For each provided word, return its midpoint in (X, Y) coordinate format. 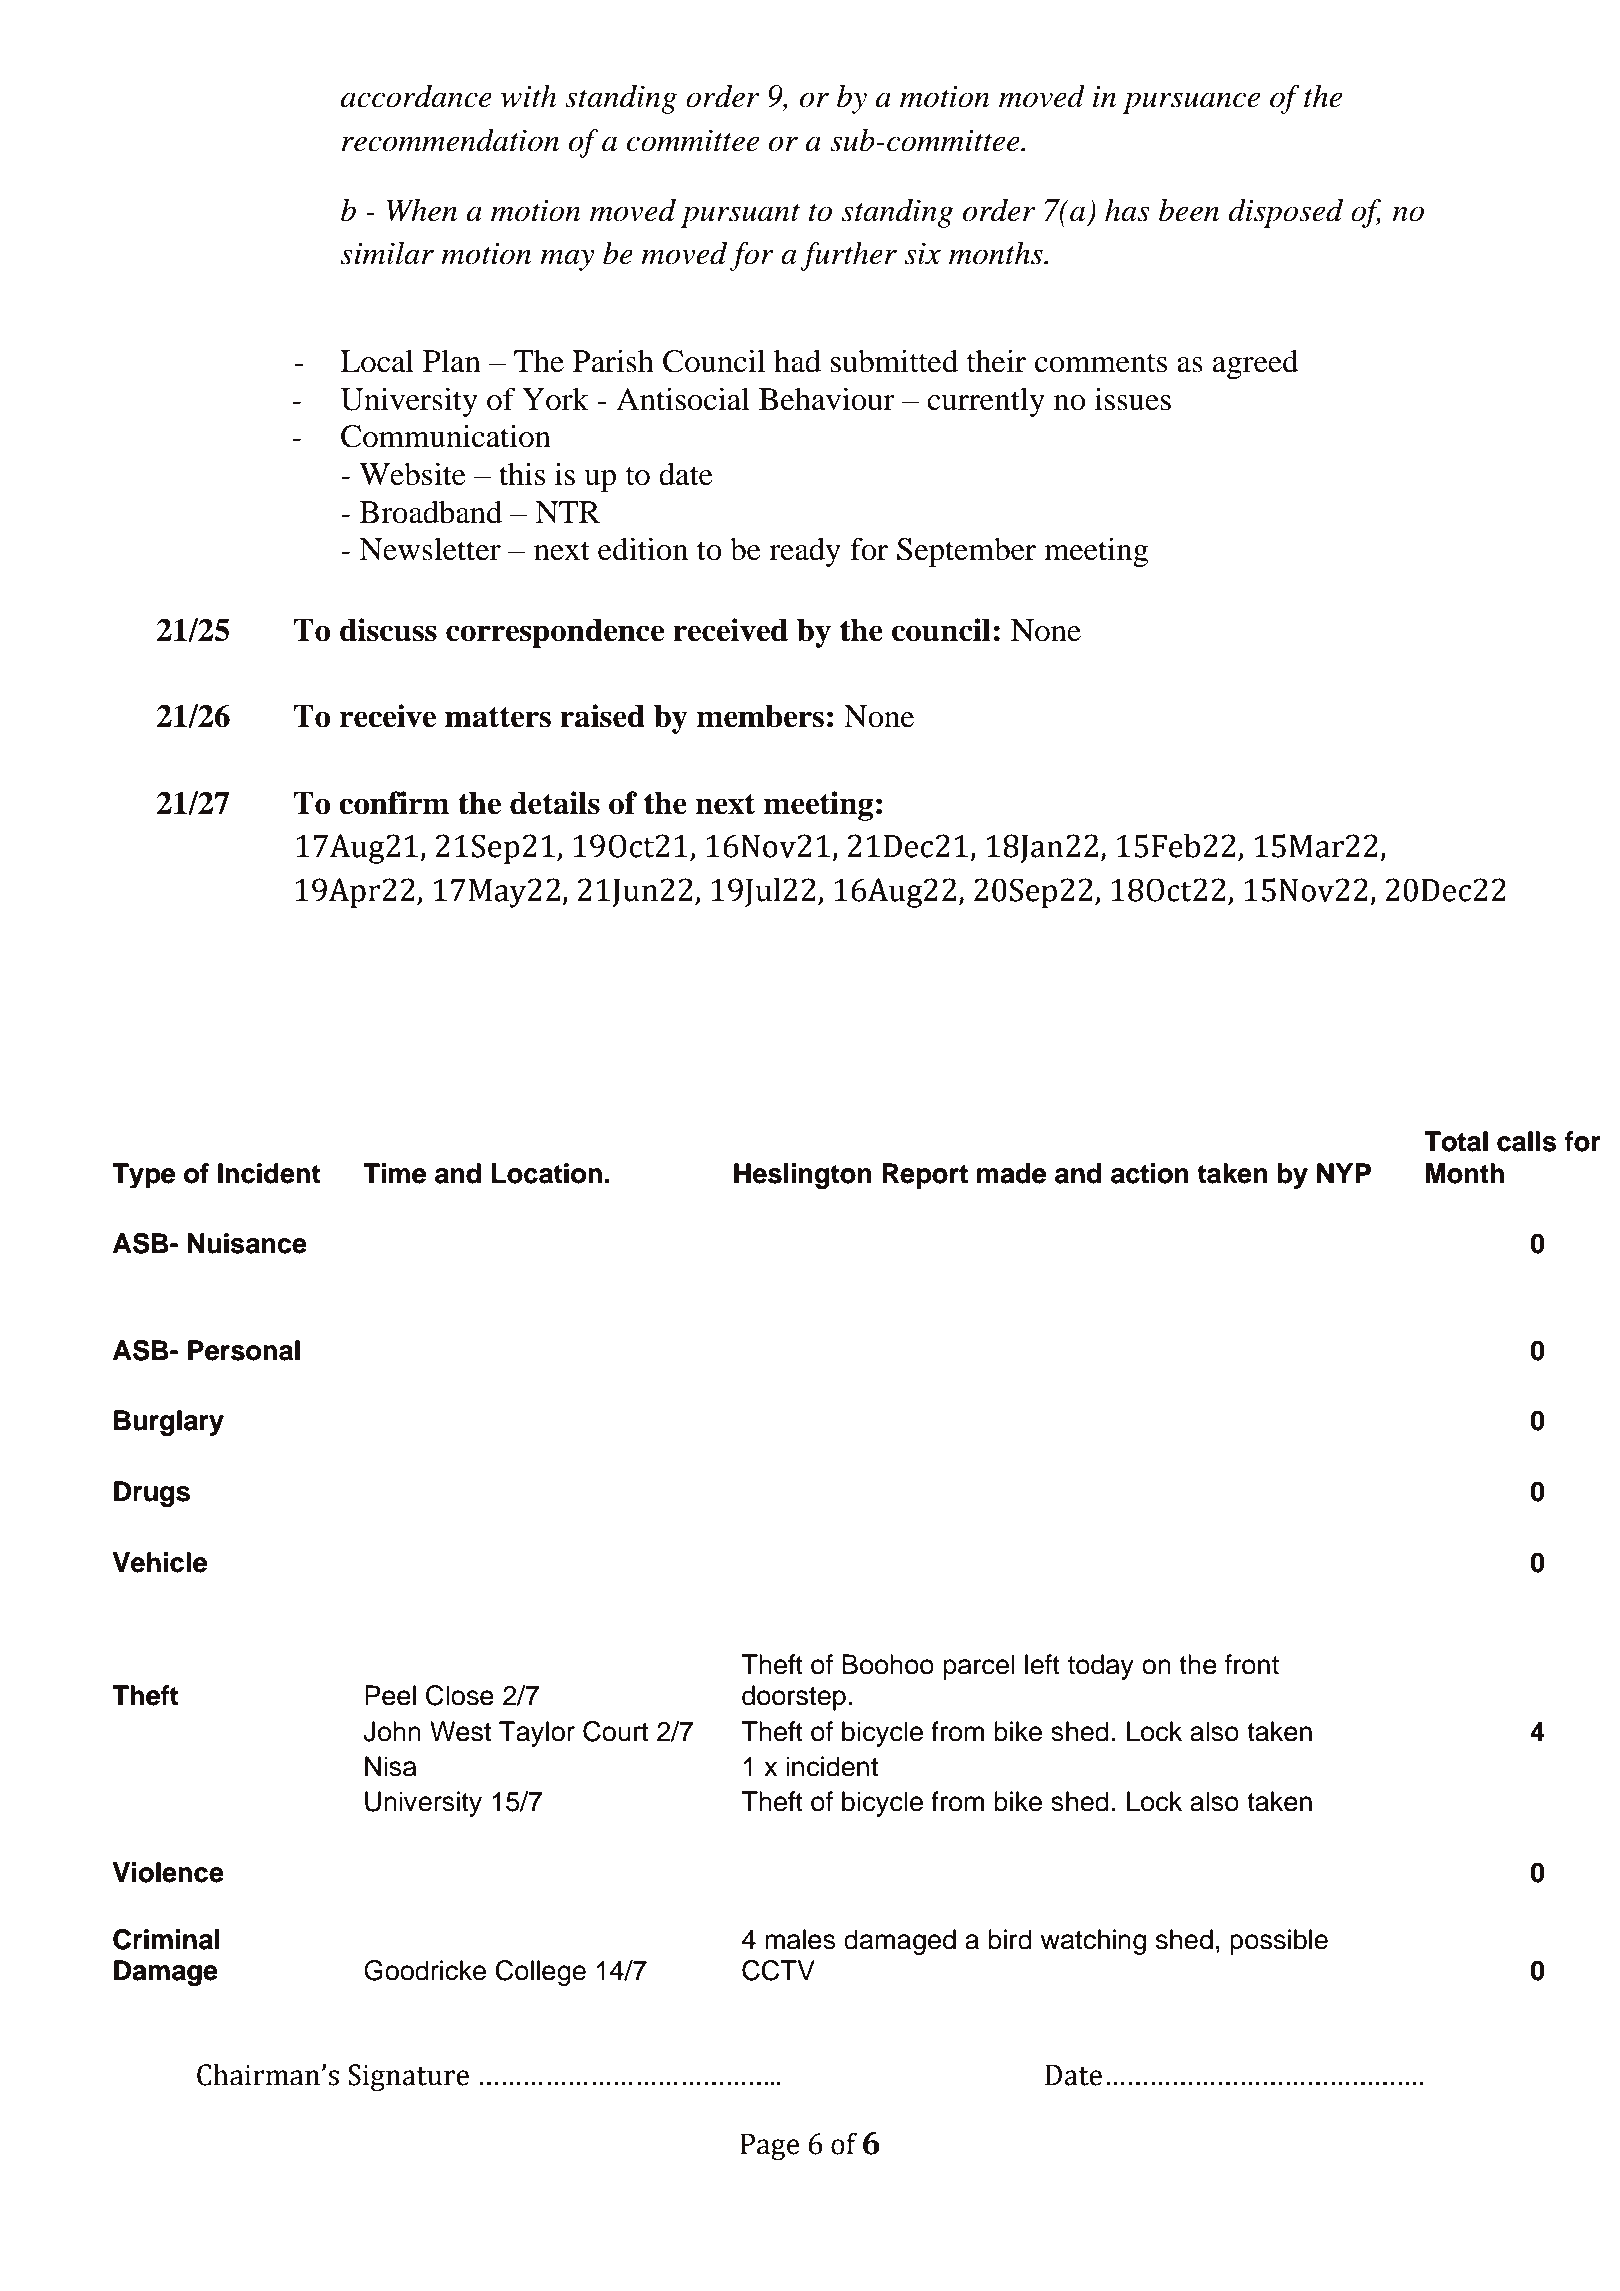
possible (1279, 1942)
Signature (408, 2077)
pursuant (740, 215)
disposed (1285, 213)
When (421, 210)
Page (769, 2146)
